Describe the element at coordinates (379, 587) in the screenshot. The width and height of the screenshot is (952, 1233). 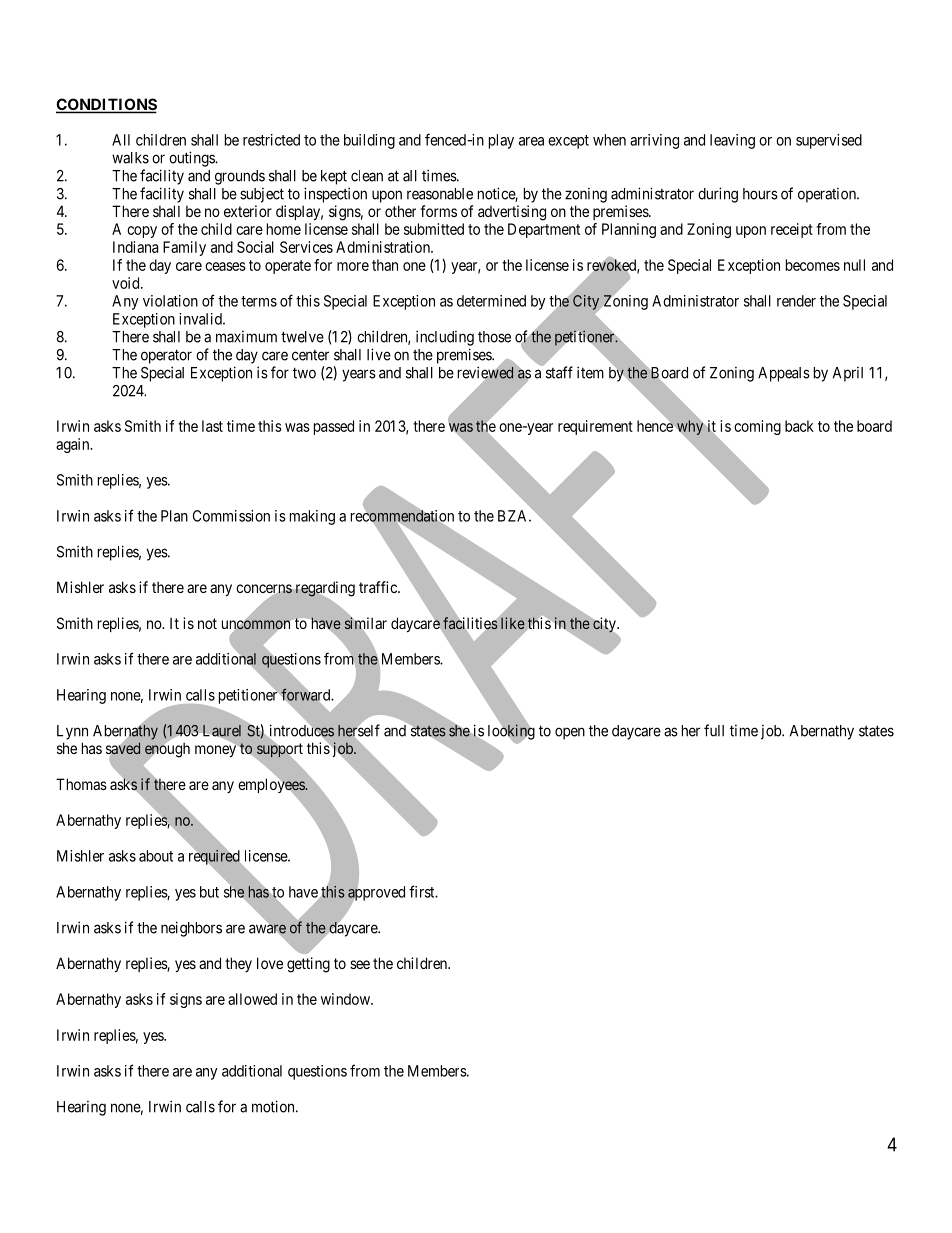
I see `traffic` at that location.
